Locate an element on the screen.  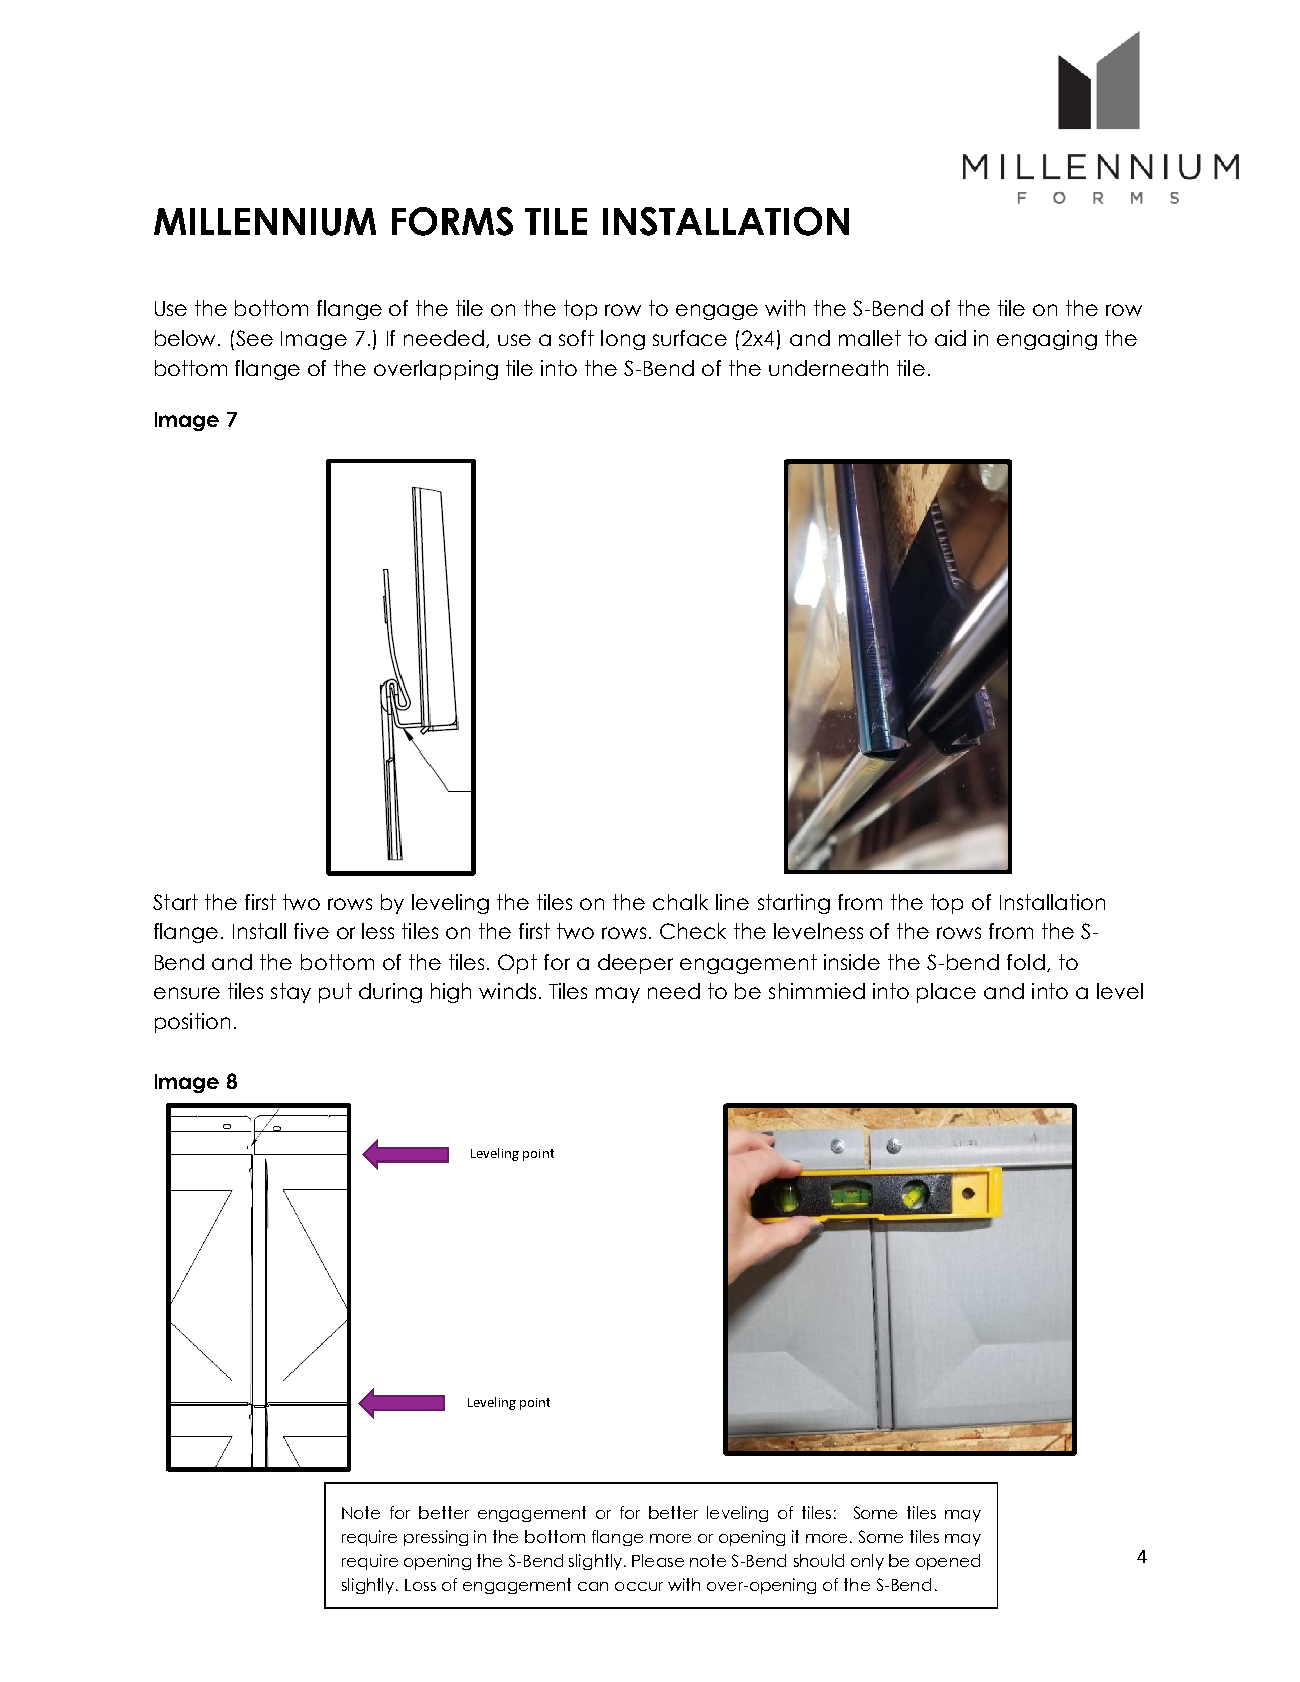
MILLENNIUM is located at coordinates (265, 222).
